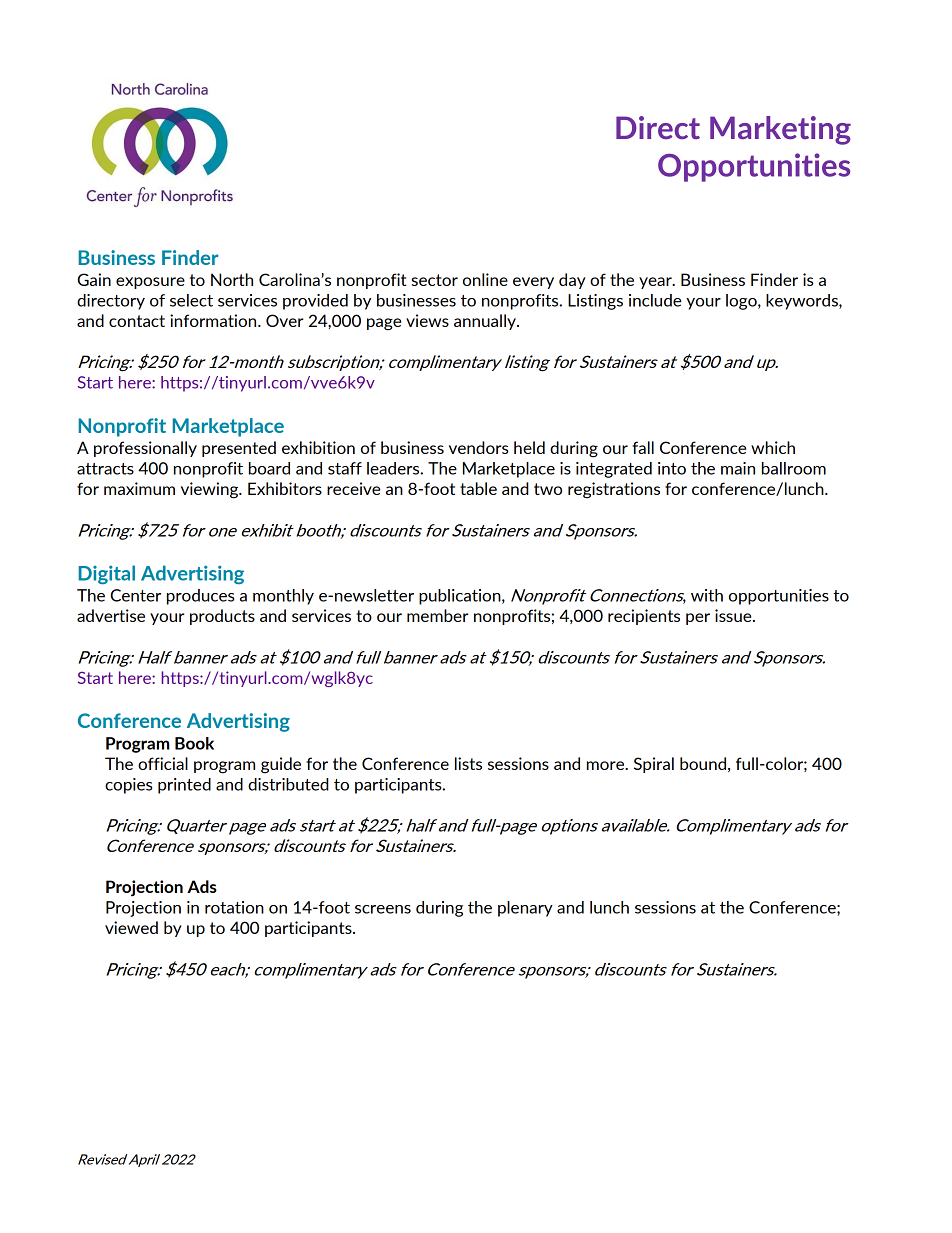 The height and width of the image is (1233, 952). Describe the element at coordinates (738, 468) in the image. I see `main` at that location.
